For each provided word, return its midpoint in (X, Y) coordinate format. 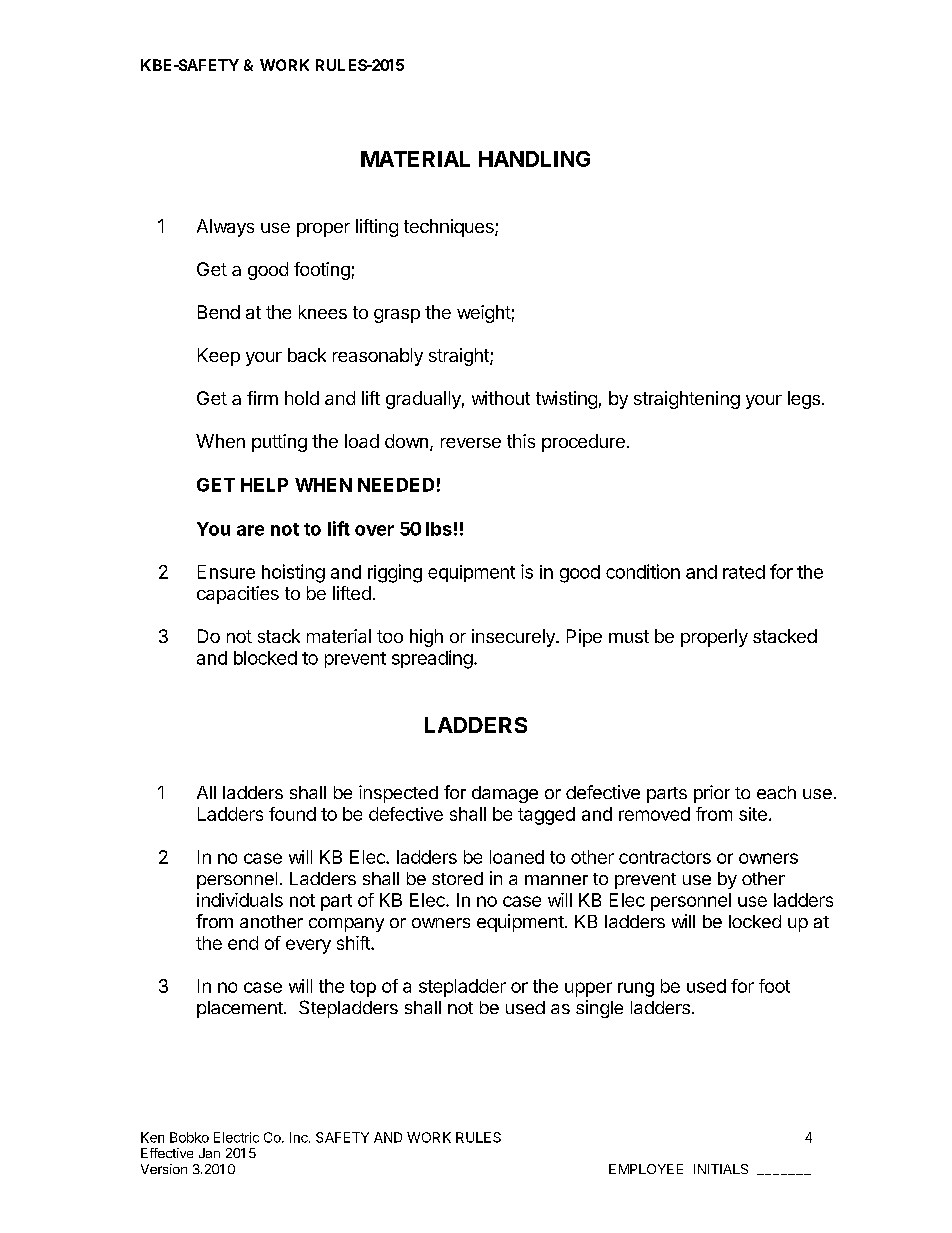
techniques (450, 228)
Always (225, 228)
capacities (238, 595)
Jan (209, 1153)
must (629, 636)
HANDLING (534, 159)
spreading (432, 659)
